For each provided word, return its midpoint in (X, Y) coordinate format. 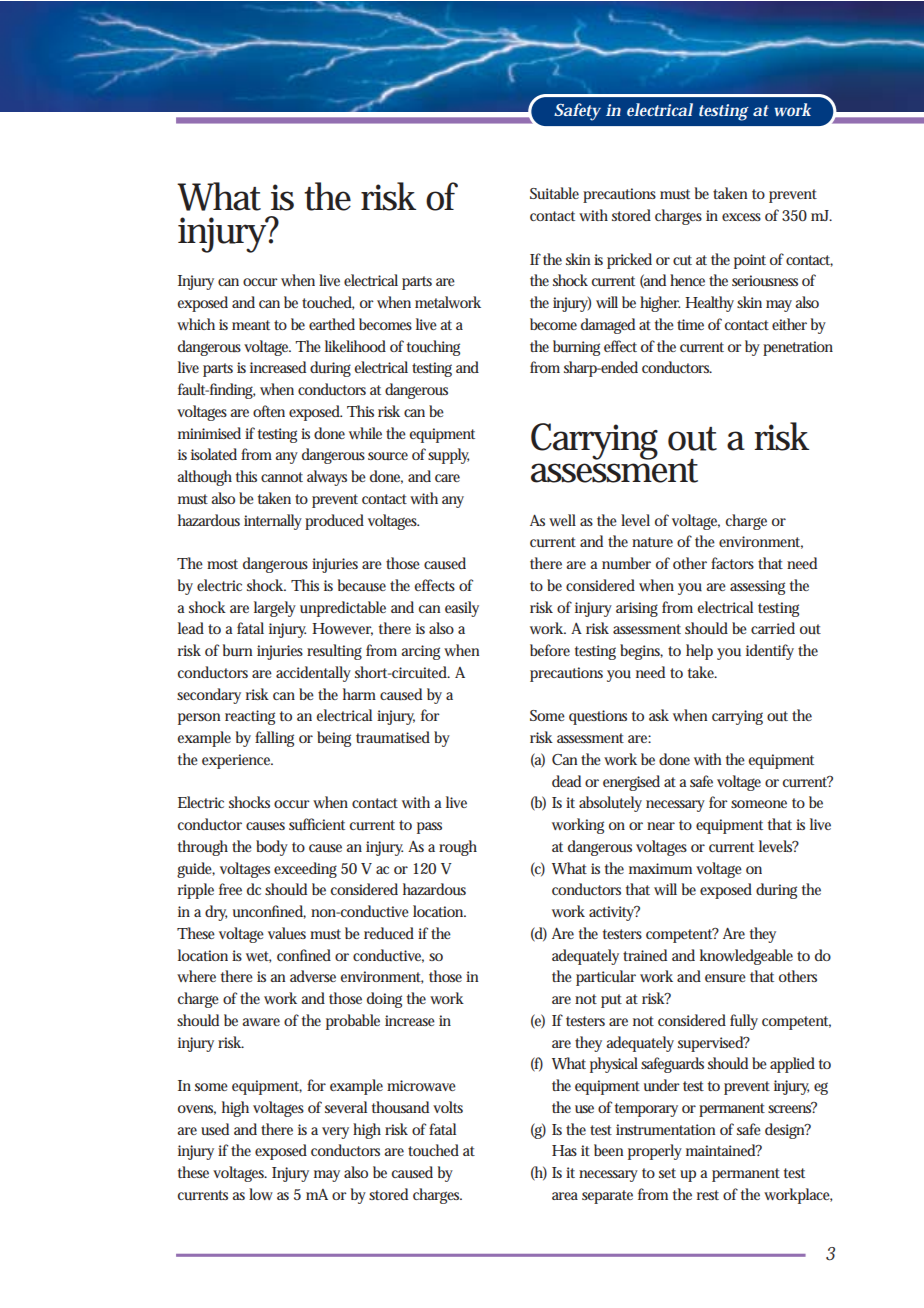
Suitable (554, 193)
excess (741, 217)
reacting (250, 717)
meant (251, 325)
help (699, 652)
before (550, 650)
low (261, 1194)
